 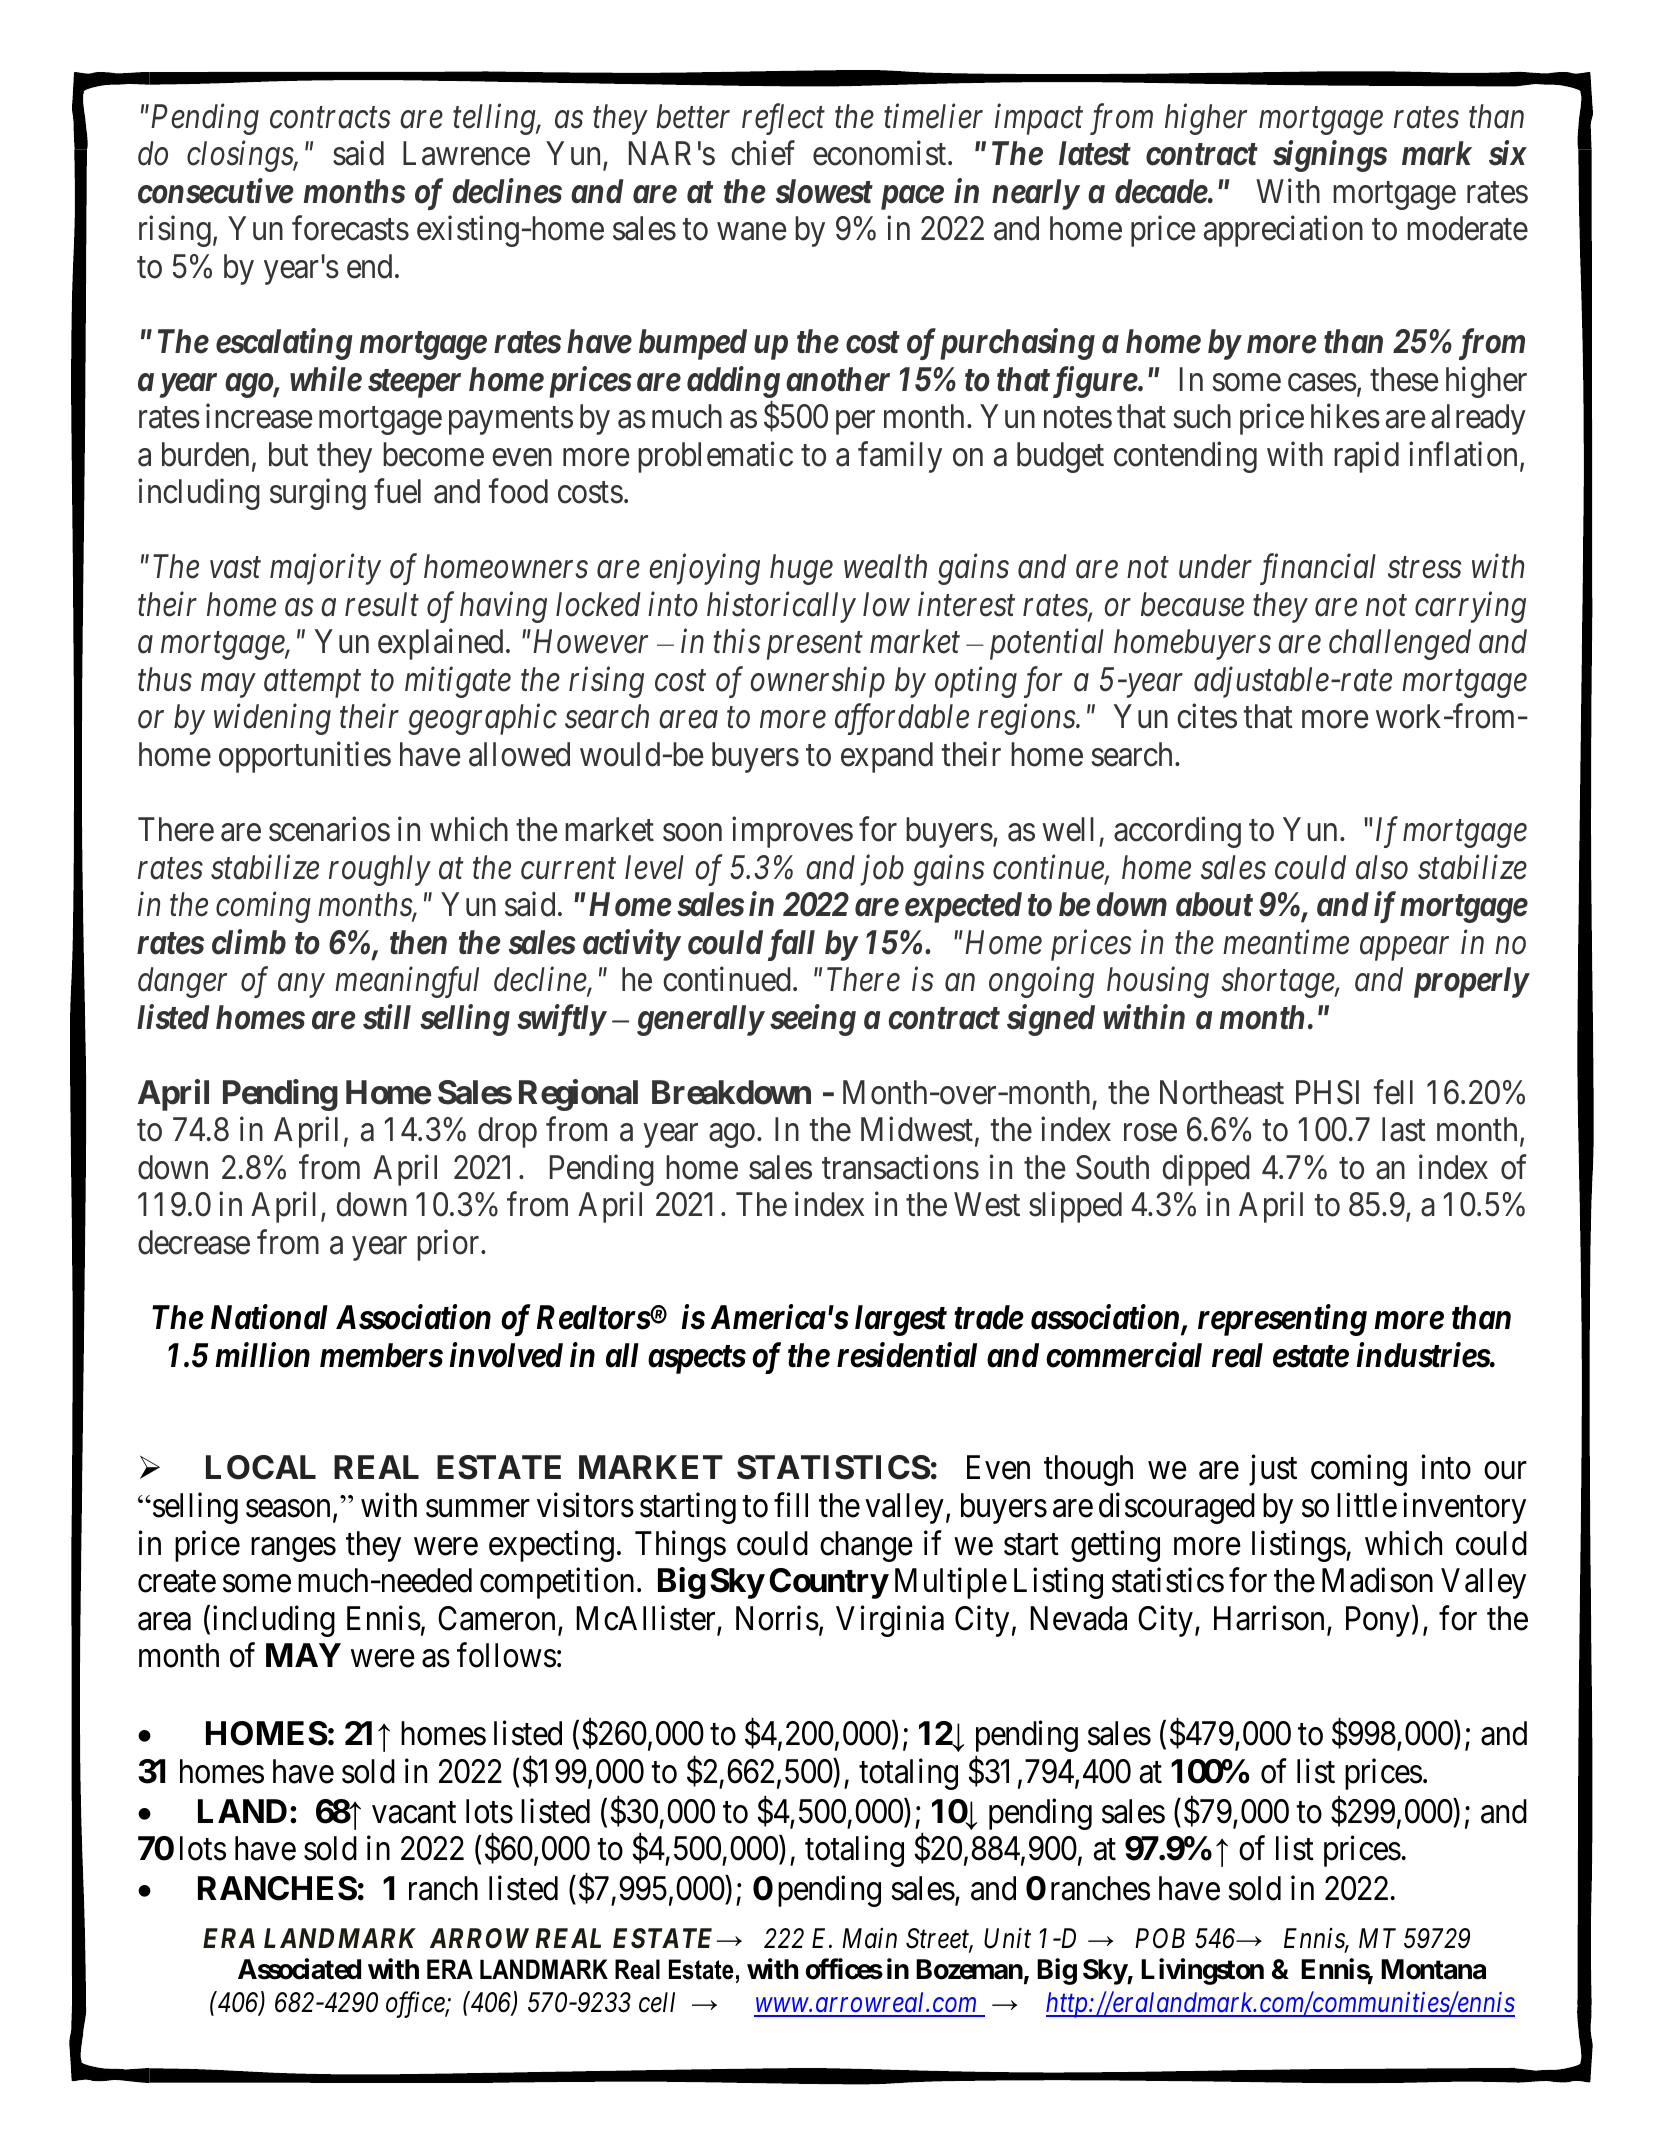 What do you see at coordinates (791, 1505) in the screenshot?
I see `fill` at bounding box center [791, 1505].
